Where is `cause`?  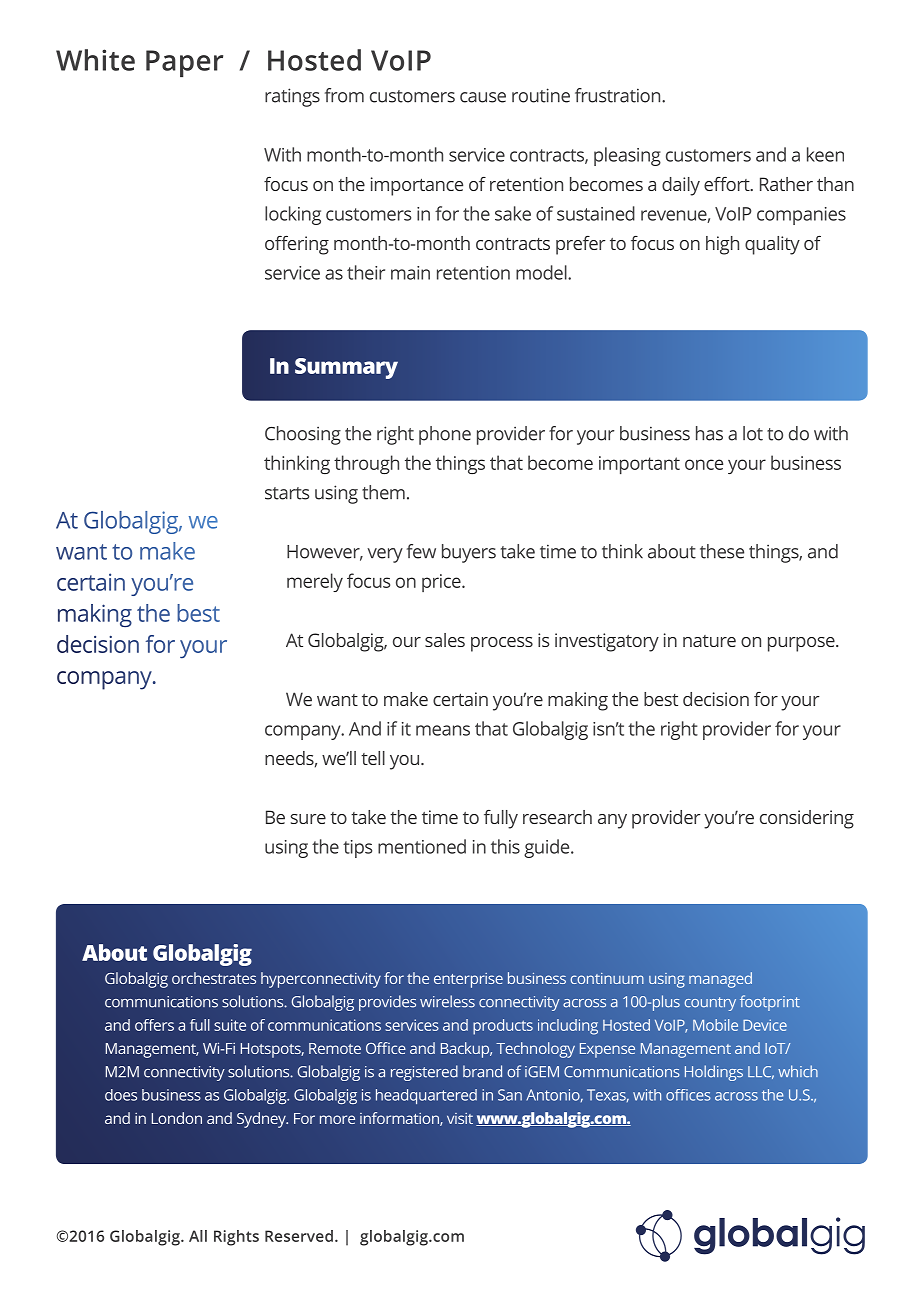 cause is located at coordinates (483, 97).
